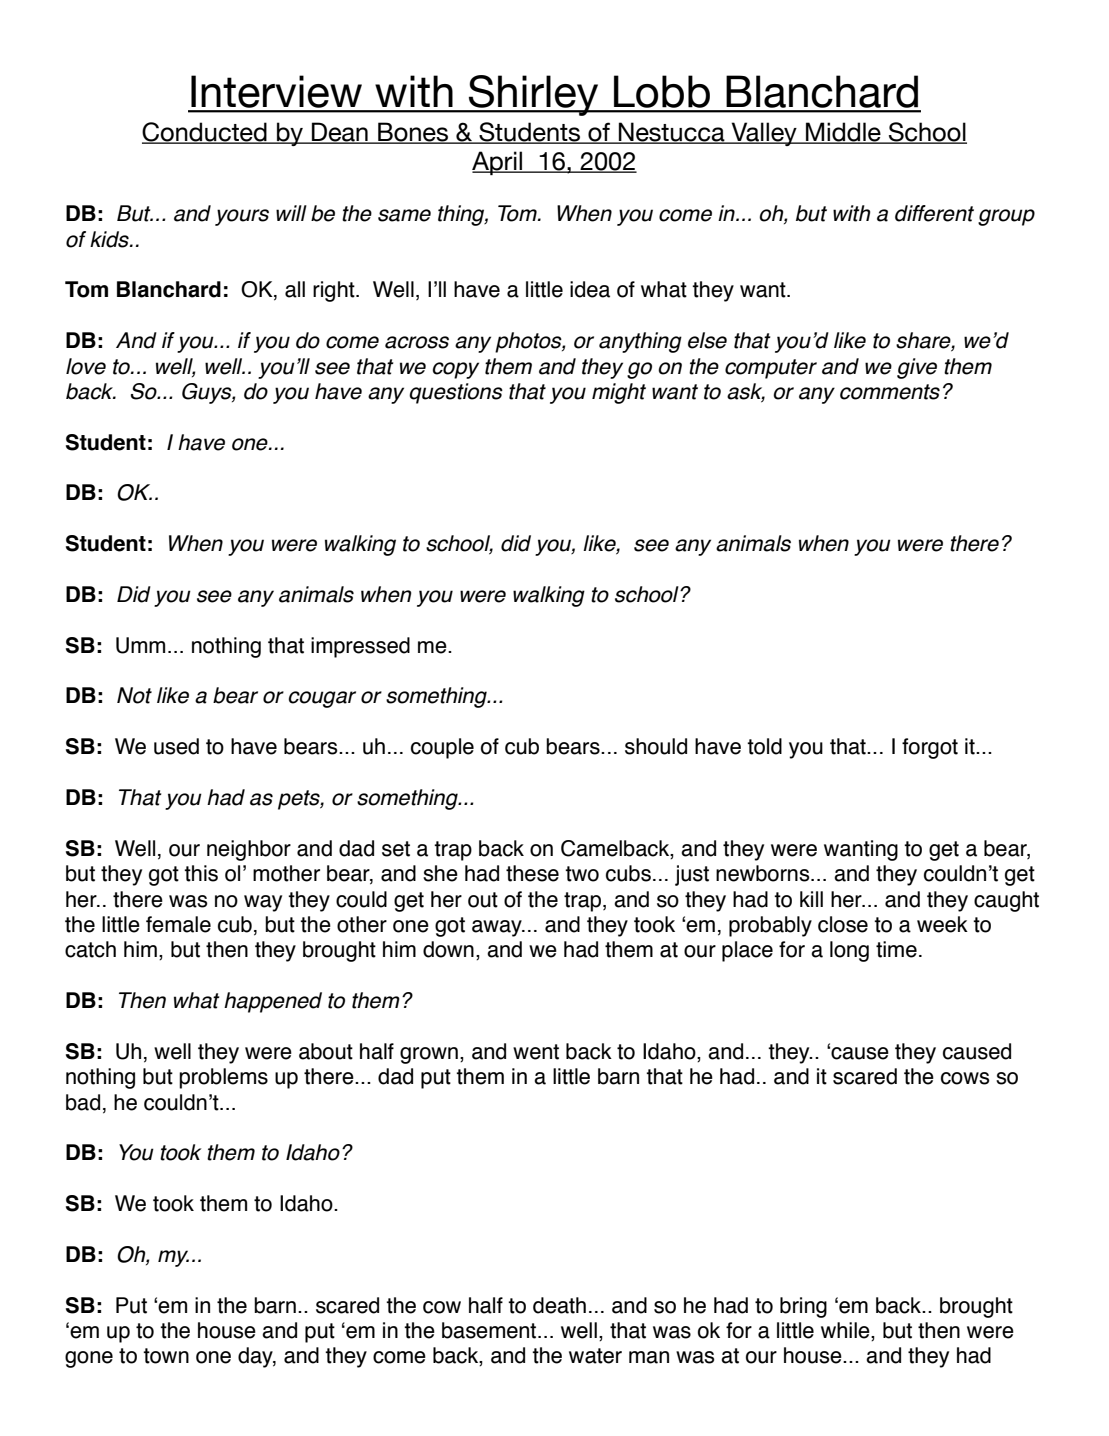 The height and width of the screenshot is (1436, 1109). Describe the element at coordinates (559, 1305) in the screenshot. I see `death` at that location.
